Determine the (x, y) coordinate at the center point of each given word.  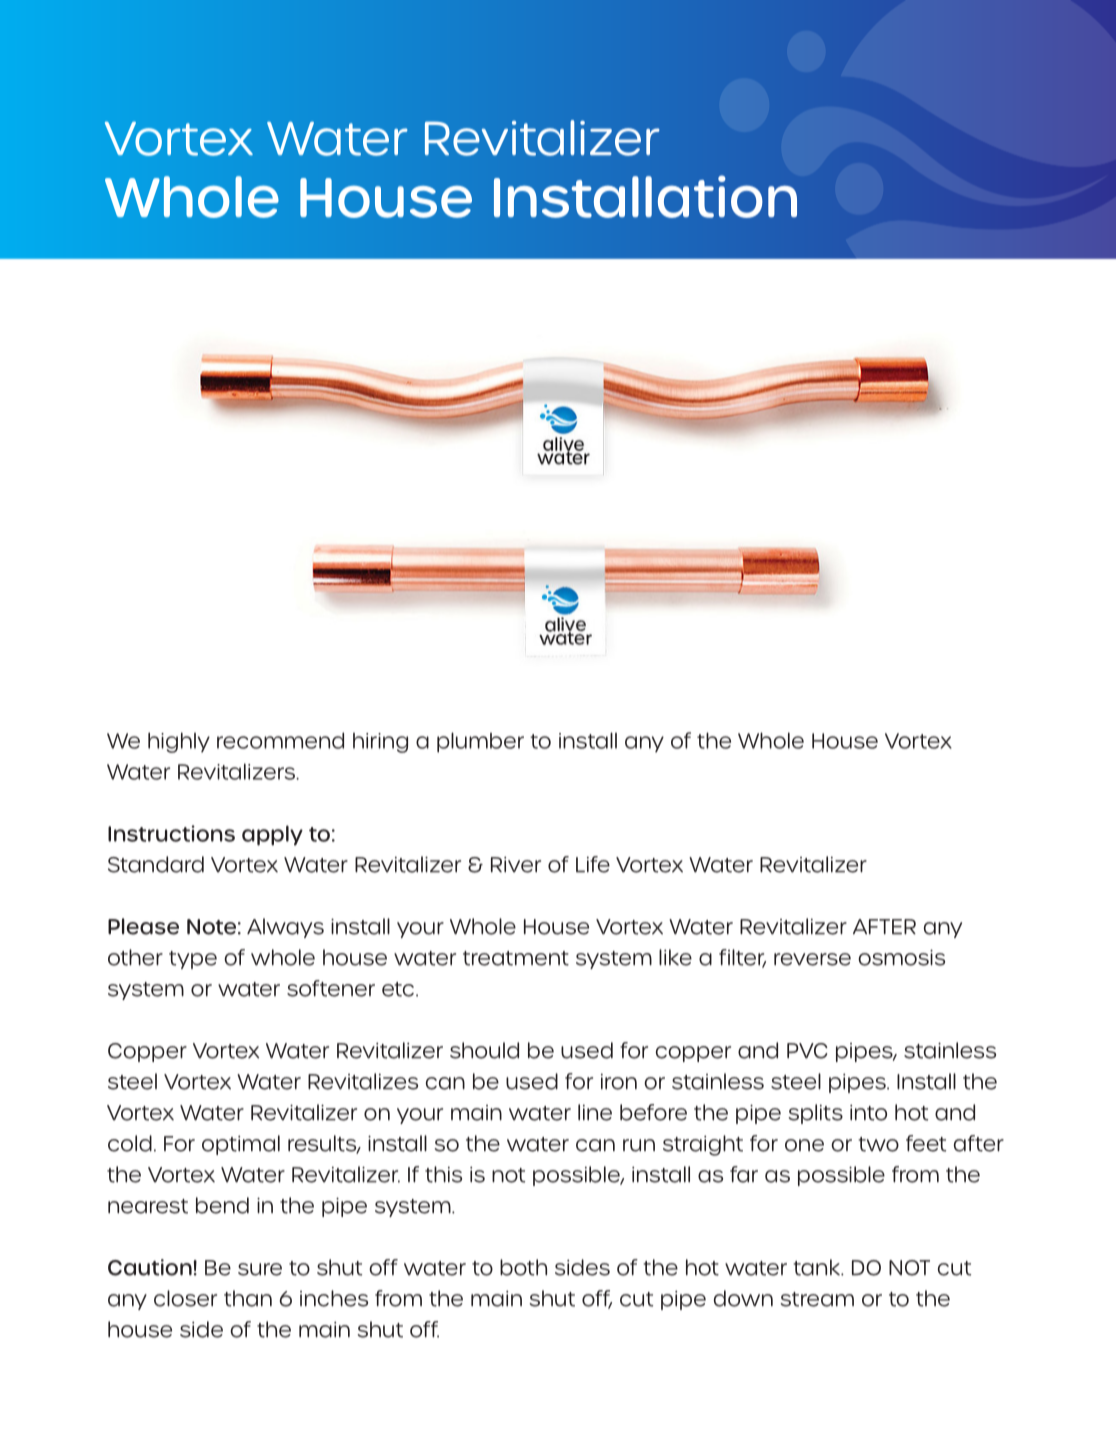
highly (179, 742)
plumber (480, 742)
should (484, 1050)
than (248, 1298)
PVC (807, 1051)
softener (331, 988)
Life (593, 864)
